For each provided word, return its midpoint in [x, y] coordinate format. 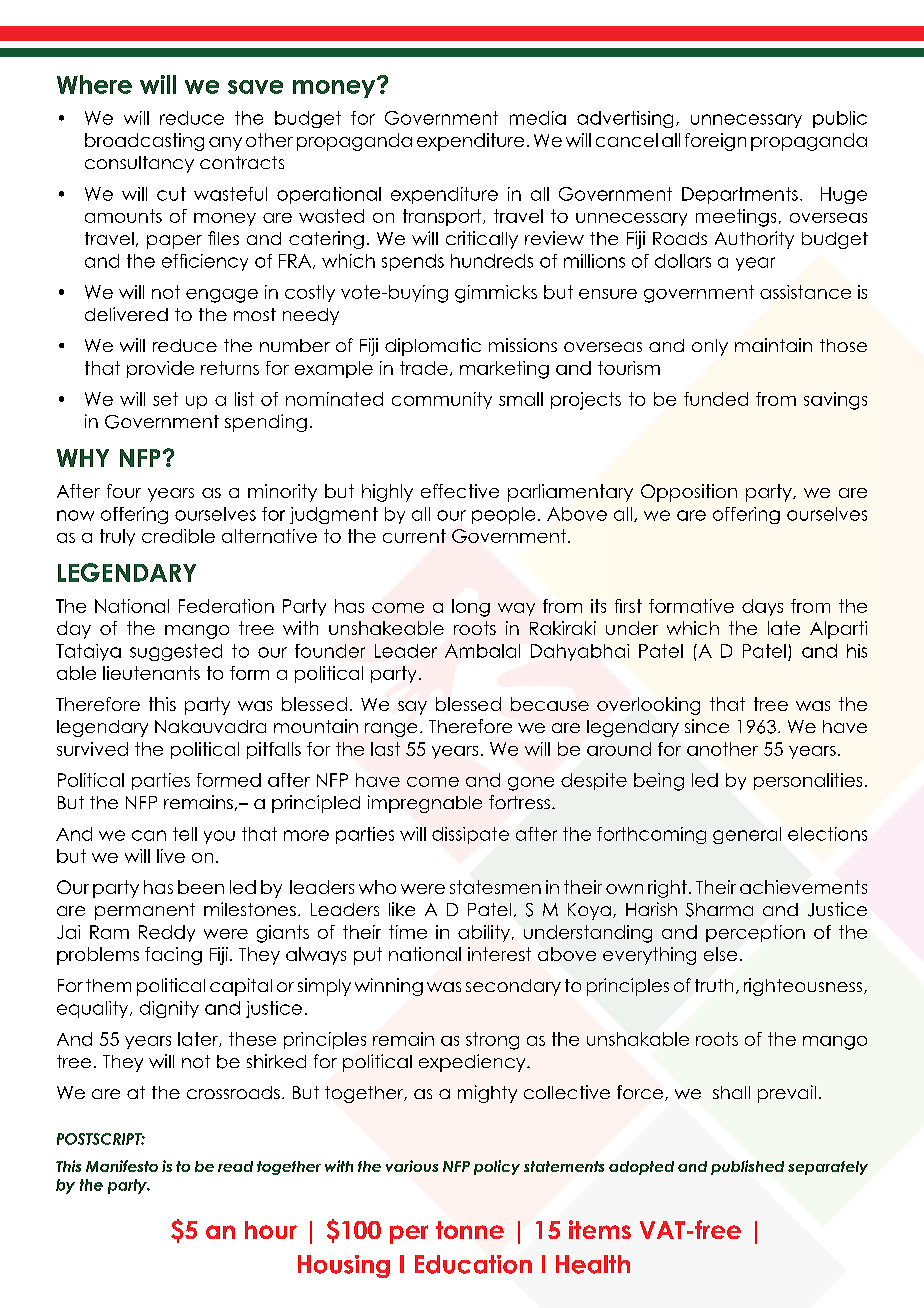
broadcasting [144, 142]
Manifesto [122, 1166]
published [747, 1167]
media [538, 118]
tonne [470, 1230]
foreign [715, 142]
